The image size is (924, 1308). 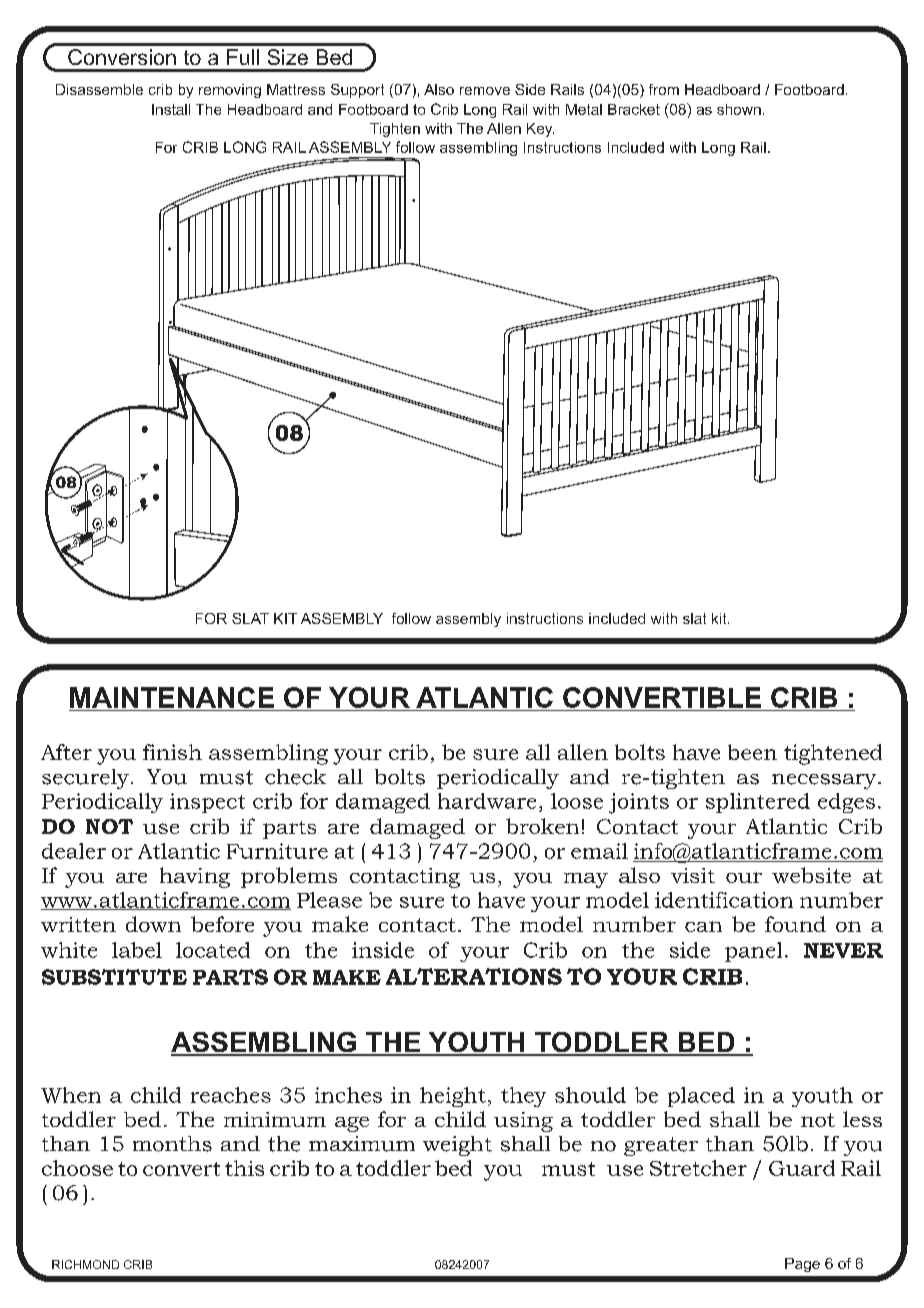 What do you see at coordinates (85, 1264) in the screenshot?
I see `RICHMOND` at bounding box center [85, 1264].
